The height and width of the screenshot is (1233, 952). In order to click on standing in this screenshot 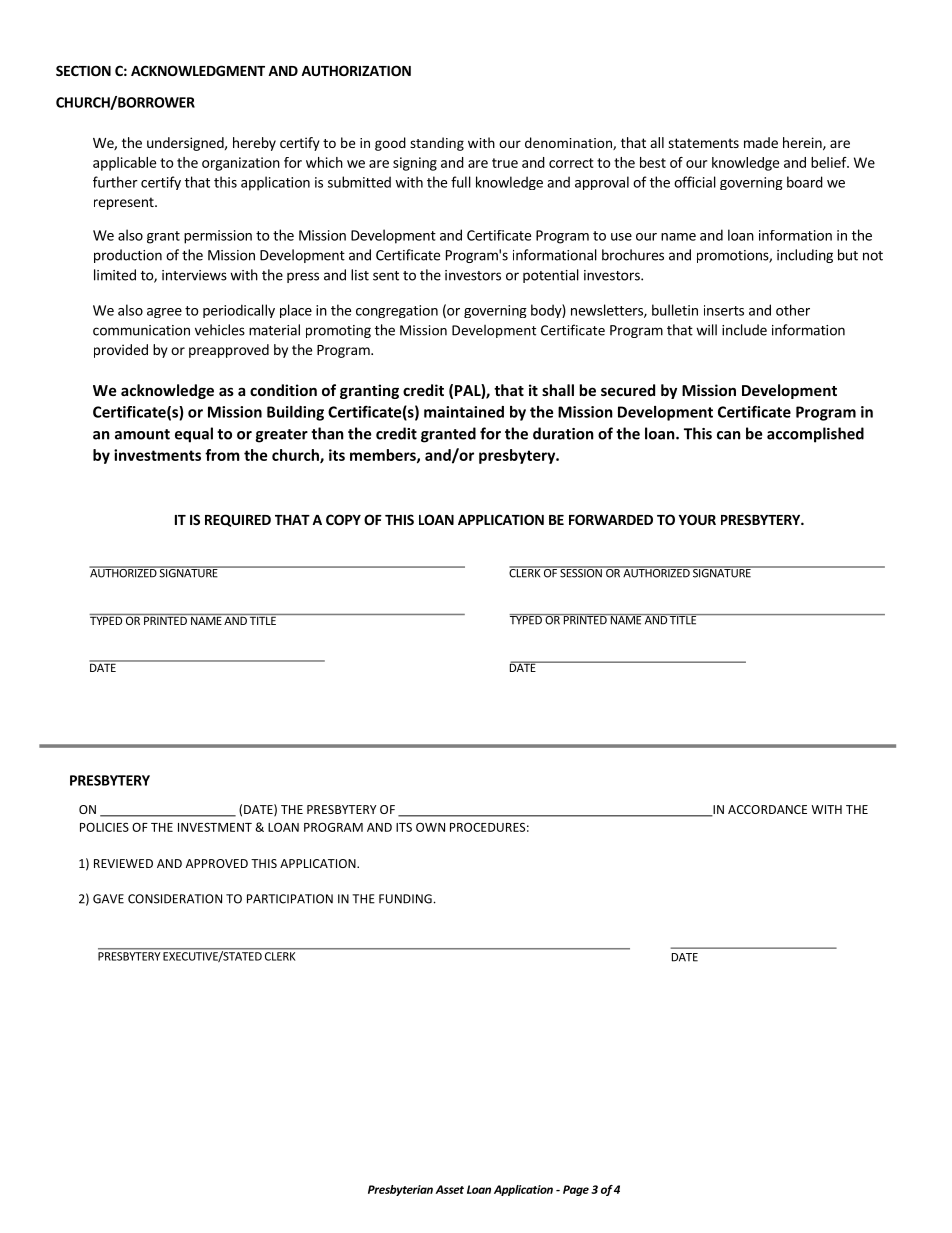, I will do `click(437, 144)`.
